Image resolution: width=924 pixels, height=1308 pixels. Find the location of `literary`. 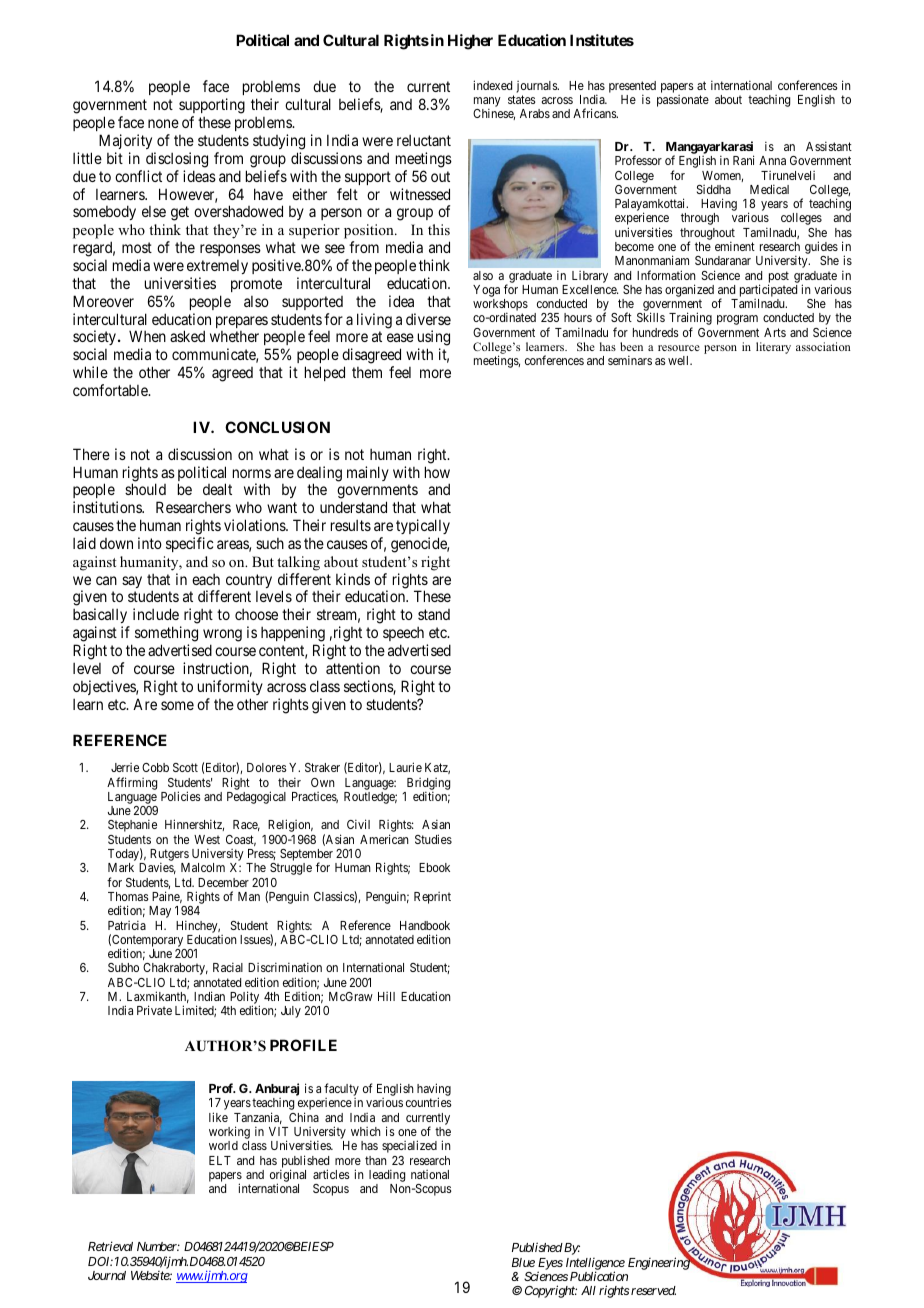

literary is located at coordinates (773, 348).
